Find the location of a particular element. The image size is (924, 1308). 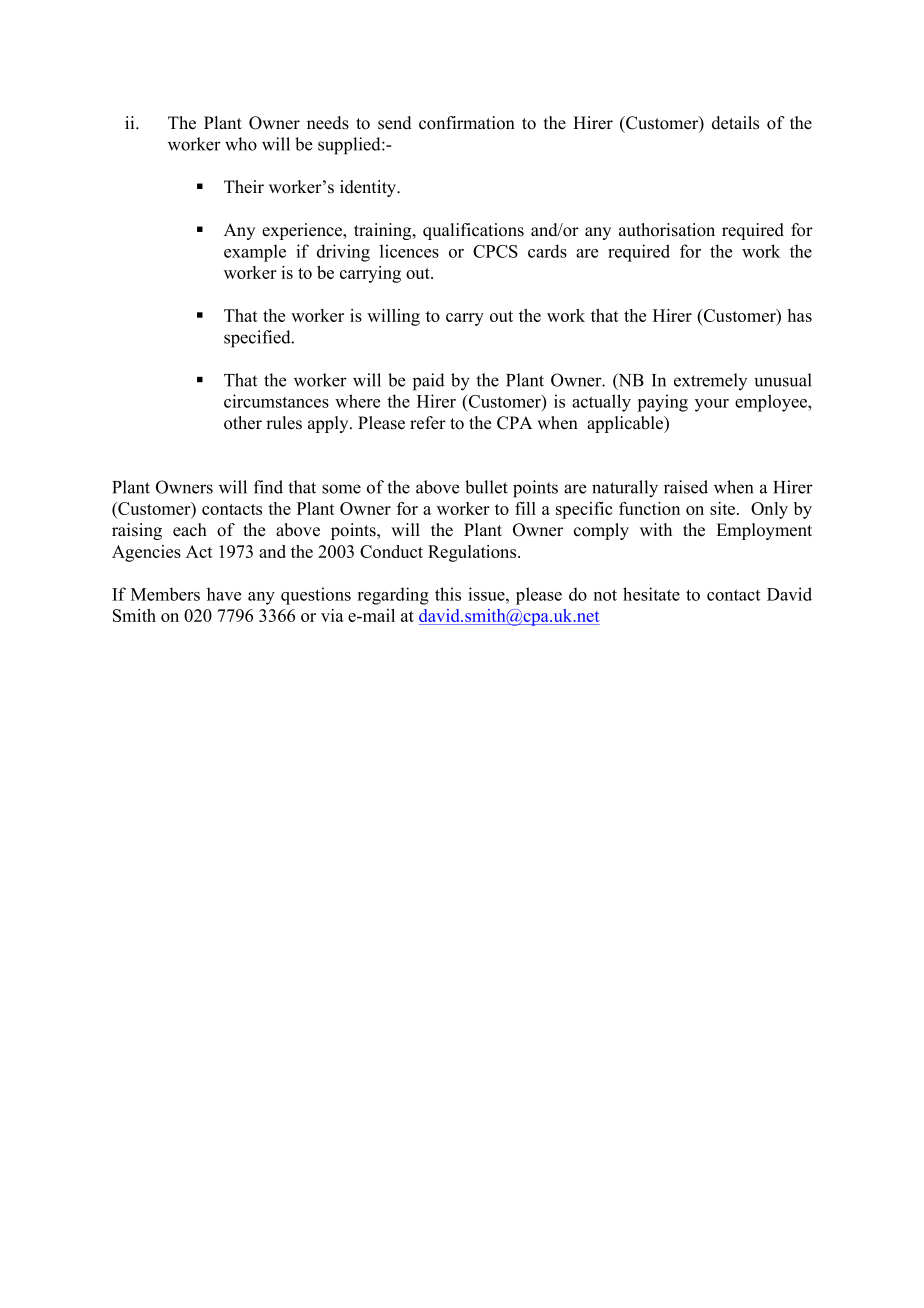

has is located at coordinates (800, 315).
